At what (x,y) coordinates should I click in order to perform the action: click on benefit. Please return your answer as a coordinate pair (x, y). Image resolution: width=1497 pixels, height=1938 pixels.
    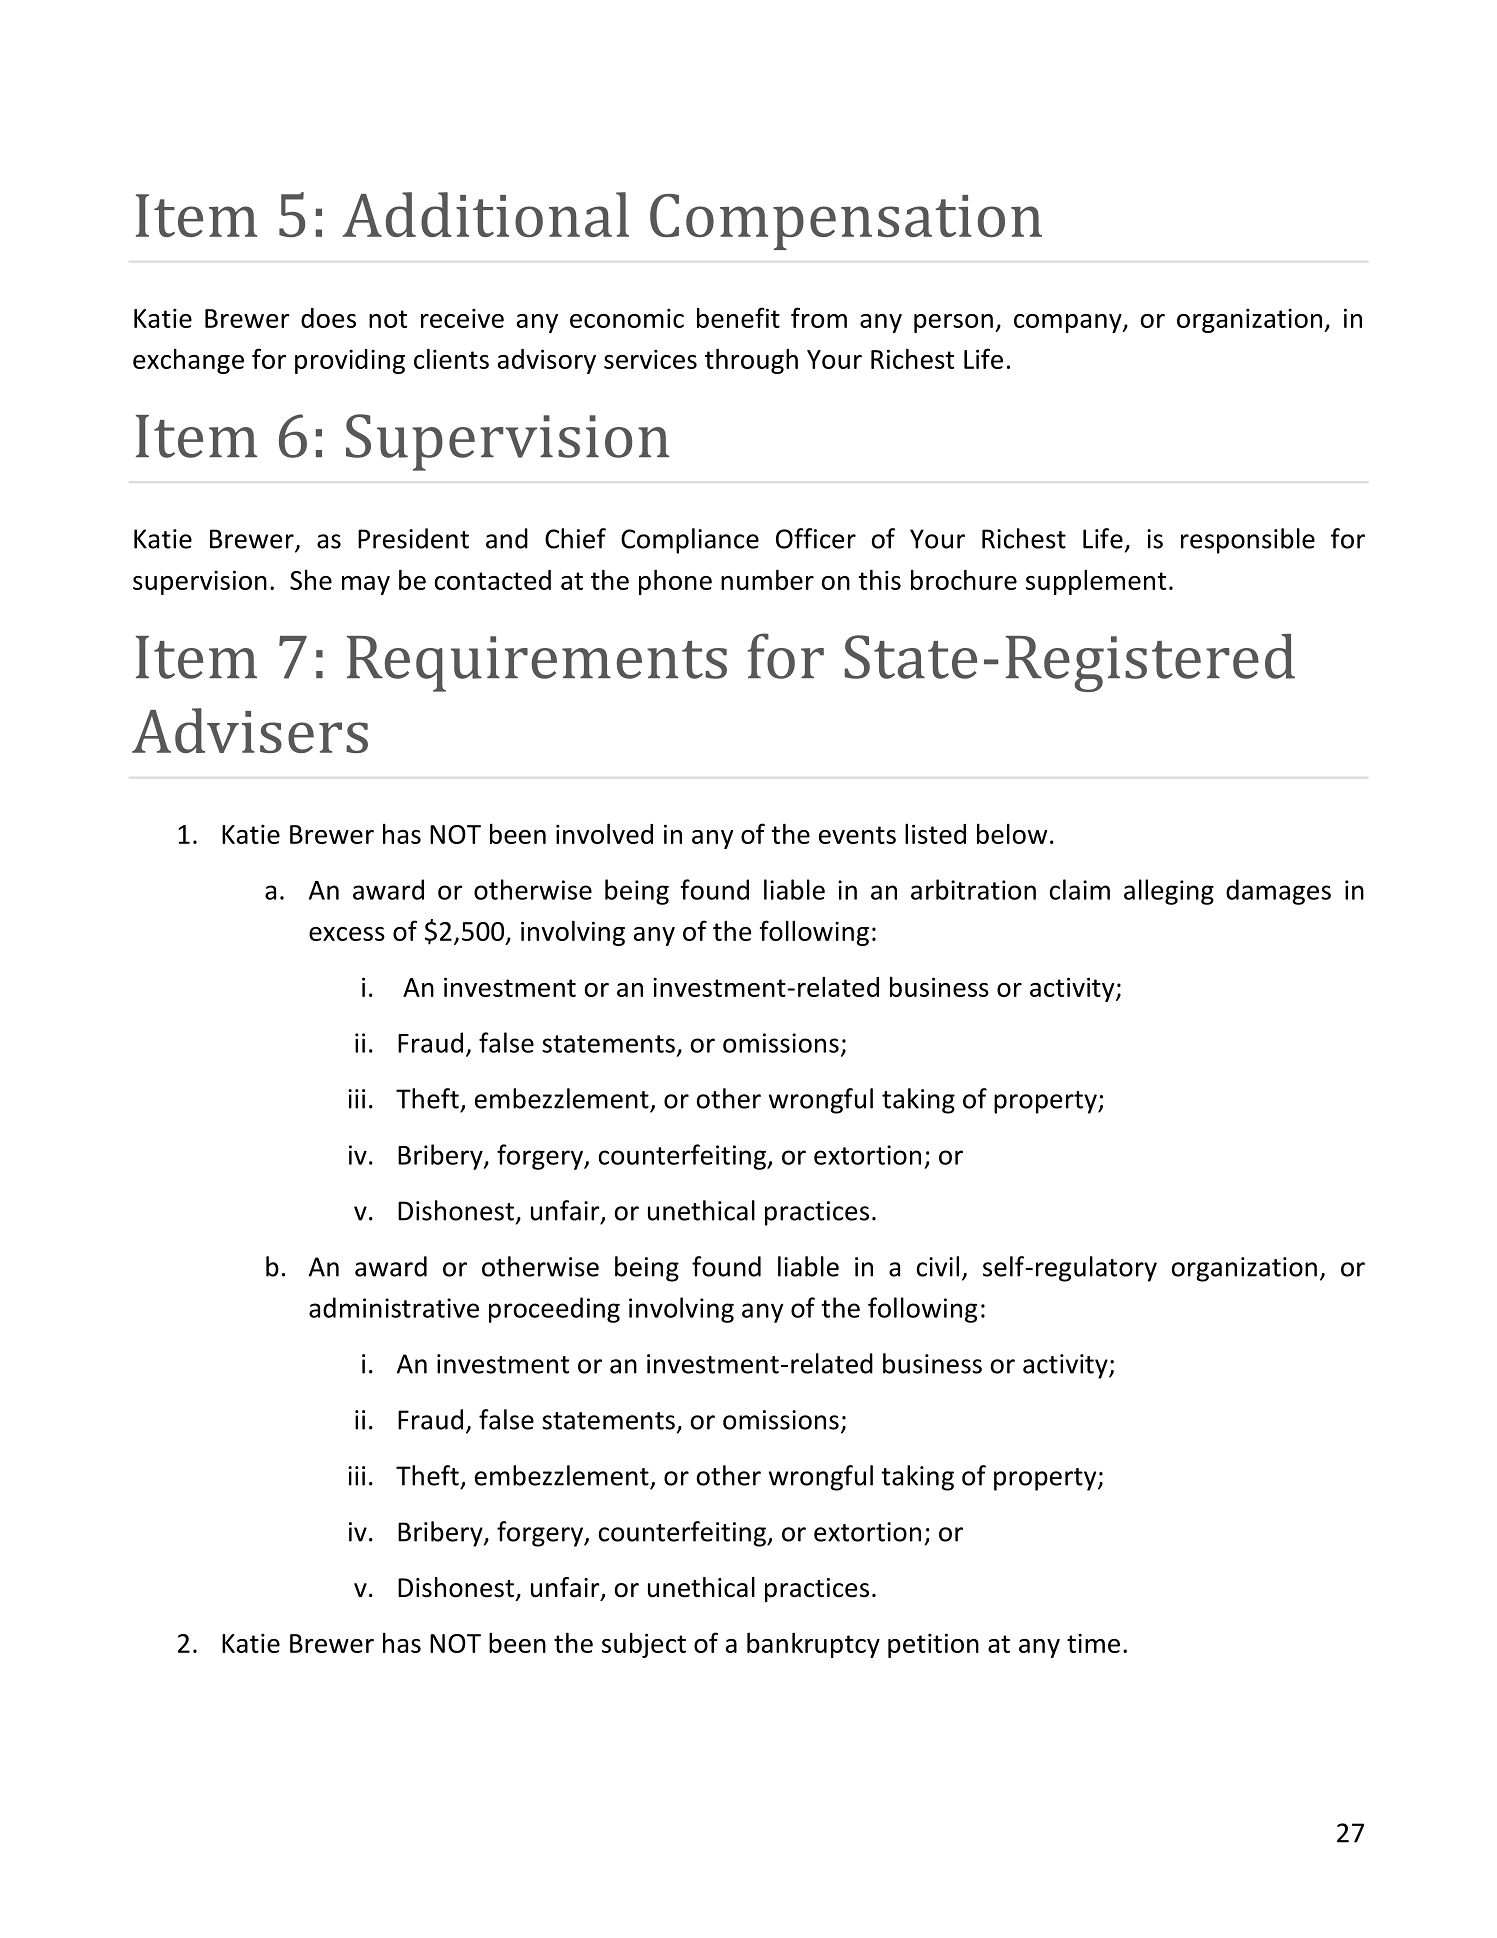
    Looking at the image, I should click on (738, 317).
